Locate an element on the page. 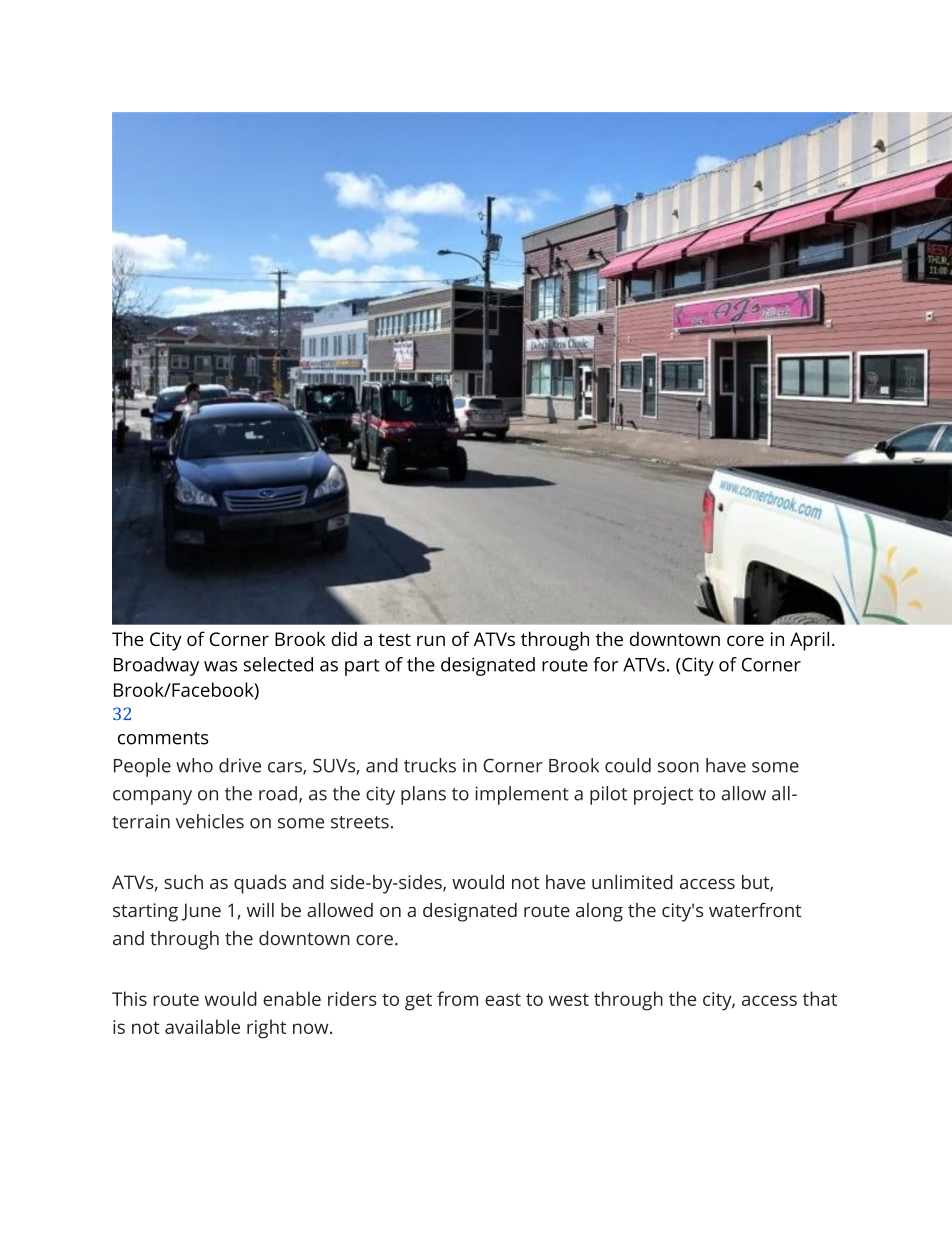  run is located at coordinates (431, 640).
